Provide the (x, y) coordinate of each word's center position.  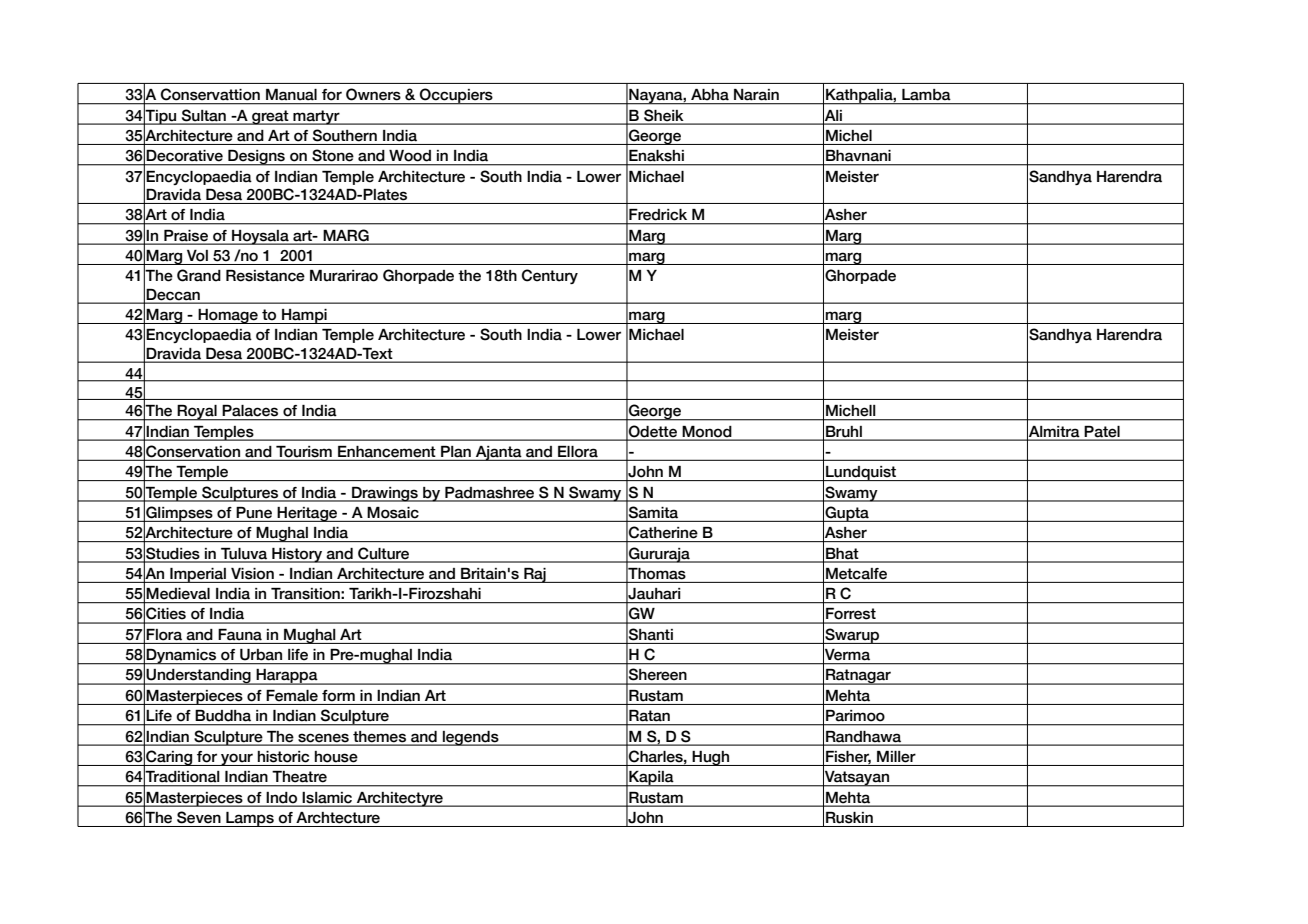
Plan (456, 453)
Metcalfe (856, 574)
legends (471, 738)
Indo (282, 797)
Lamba (926, 94)
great (270, 117)
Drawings (385, 494)
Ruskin (849, 818)
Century (550, 276)
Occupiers (456, 96)
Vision (252, 574)
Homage (228, 316)
